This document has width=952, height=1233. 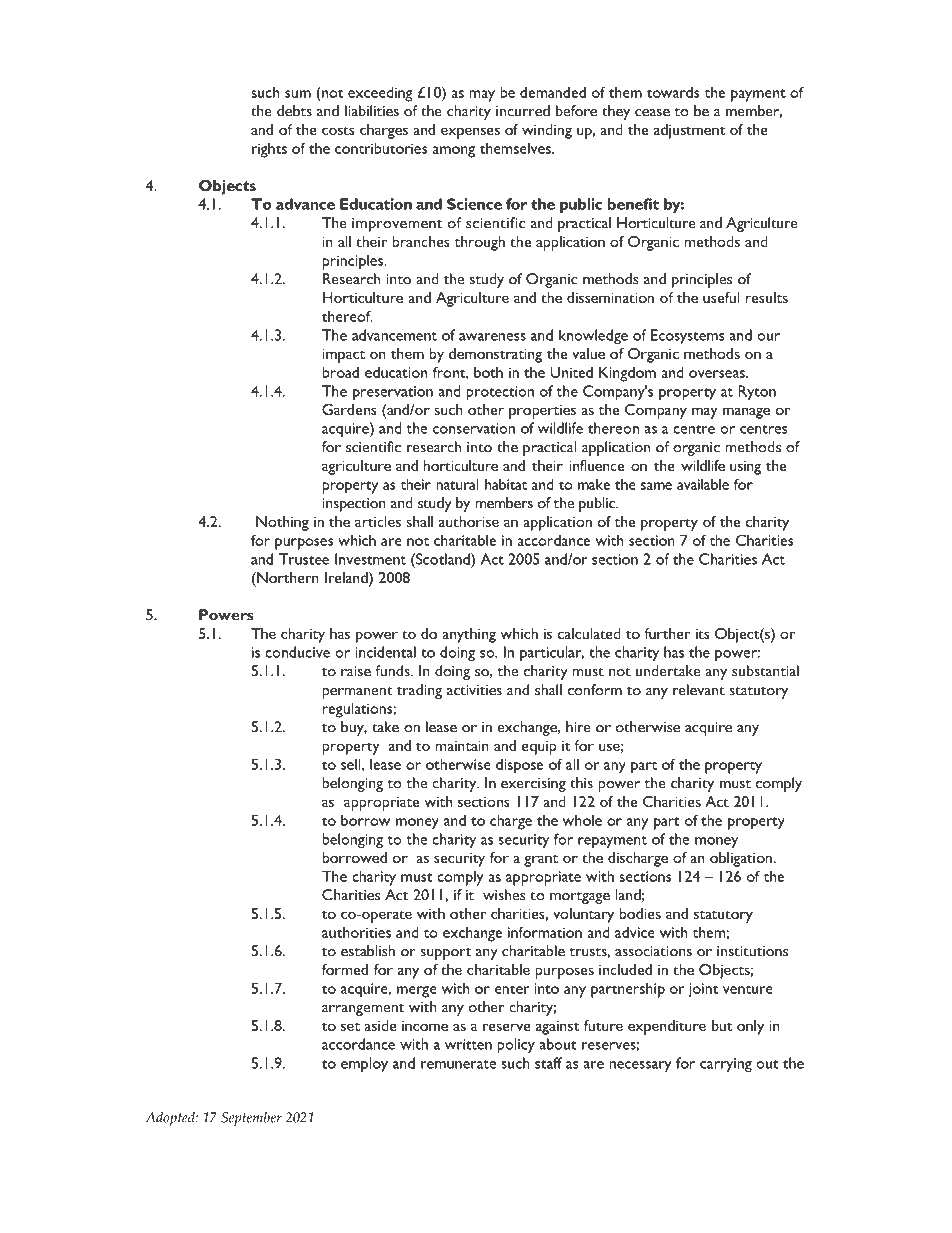 What do you see at coordinates (516, 1045) in the document?
I see `policy` at bounding box center [516, 1045].
